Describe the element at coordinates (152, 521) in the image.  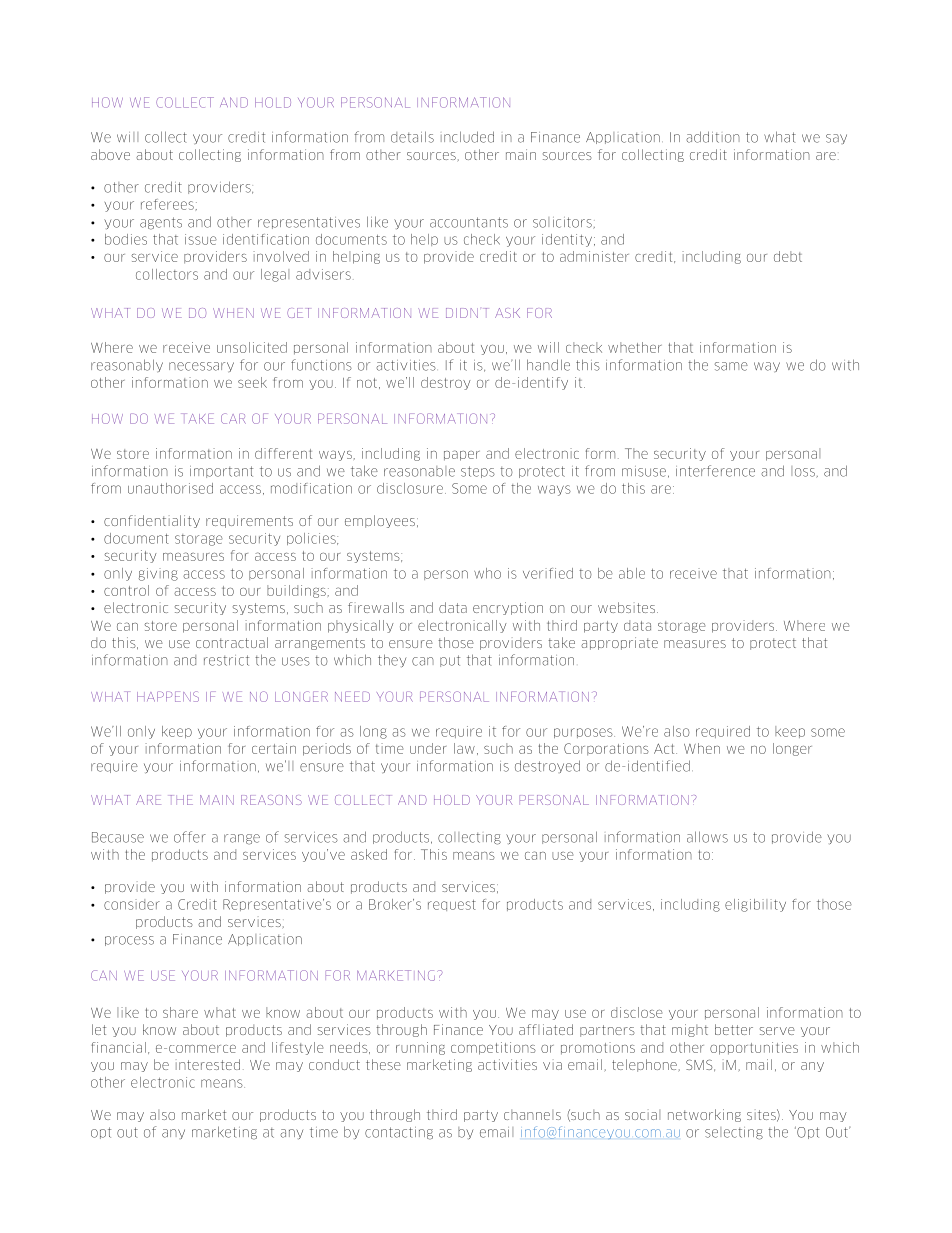
I see `confidentiality` at that location.
